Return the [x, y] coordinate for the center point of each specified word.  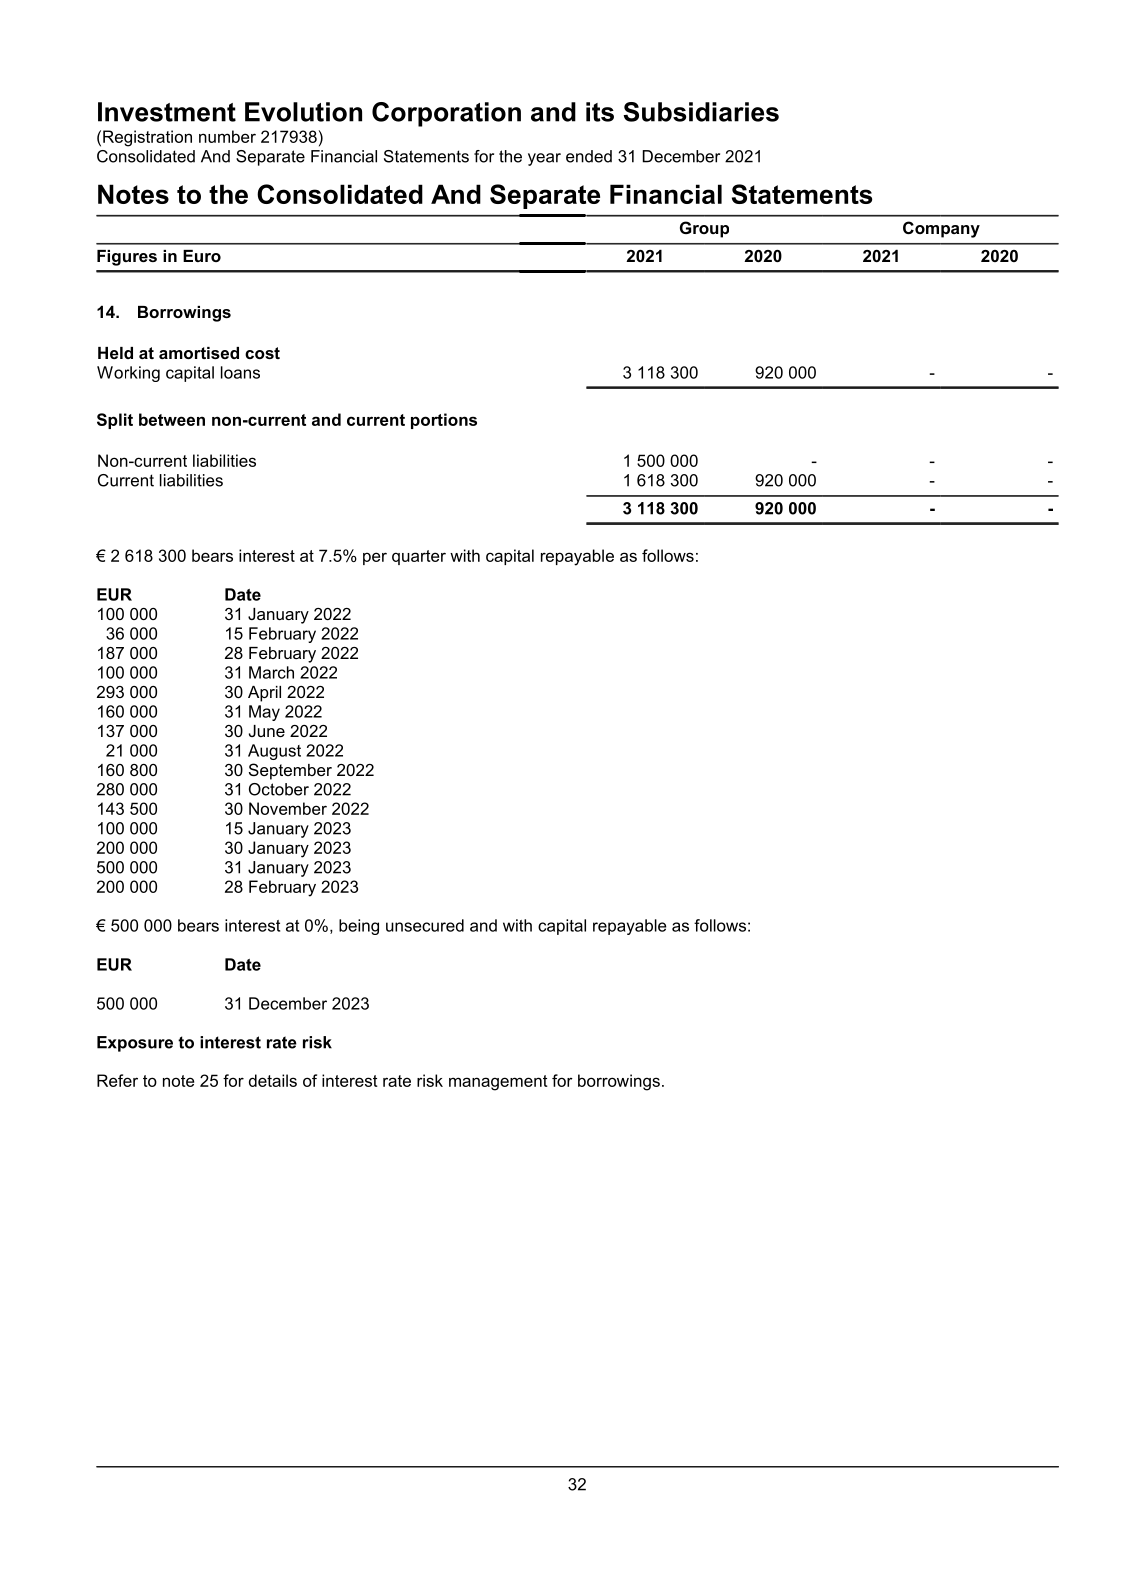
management [498, 1083]
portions [444, 421]
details [273, 1080]
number [227, 136]
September [290, 771]
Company [941, 229]
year [544, 159]
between [172, 419]
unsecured [425, 925]
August [274, 752]
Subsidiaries [701, 112]
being [359, 927]
